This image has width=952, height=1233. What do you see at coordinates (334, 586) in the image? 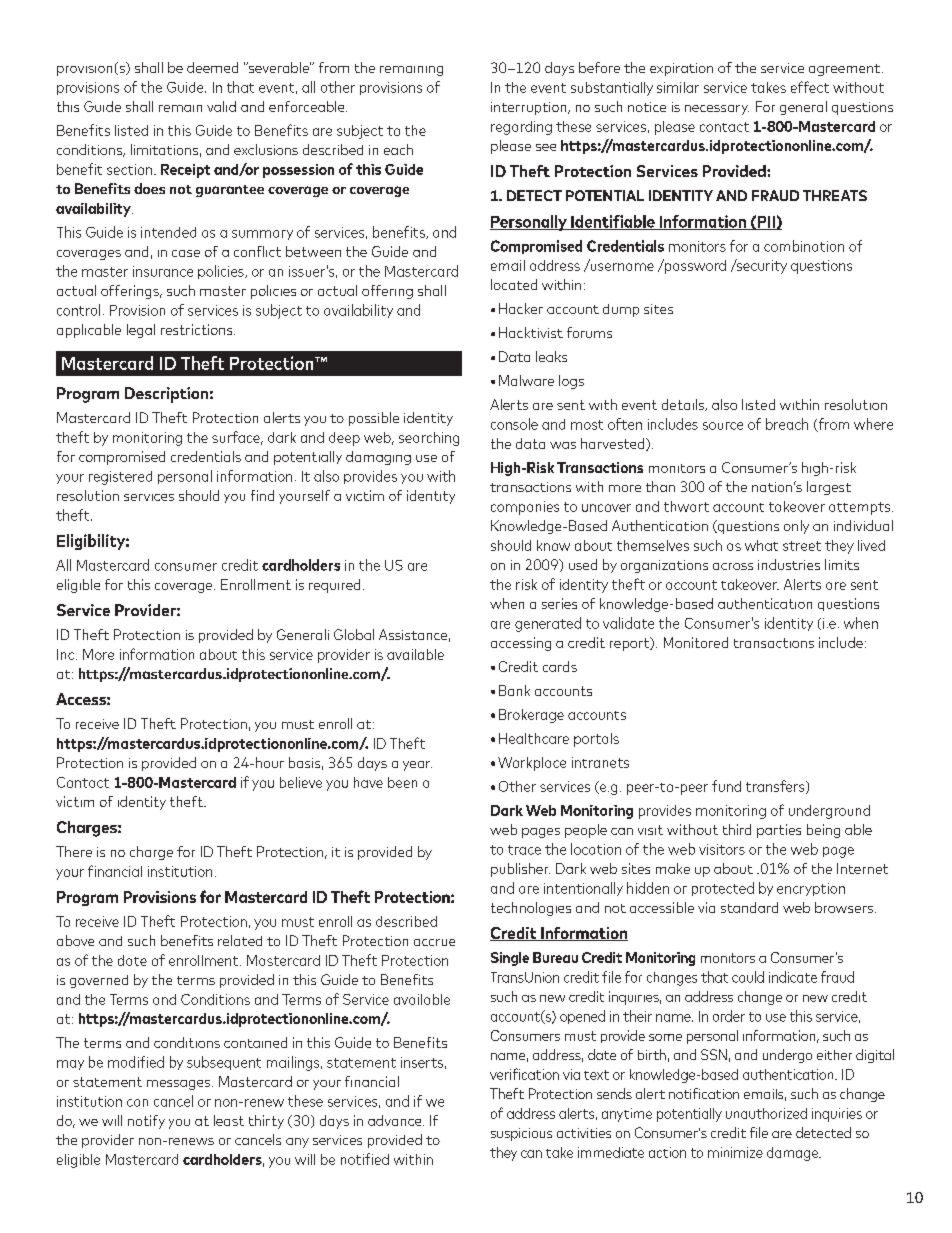
I see `required` at bounding box center [334, 586].
